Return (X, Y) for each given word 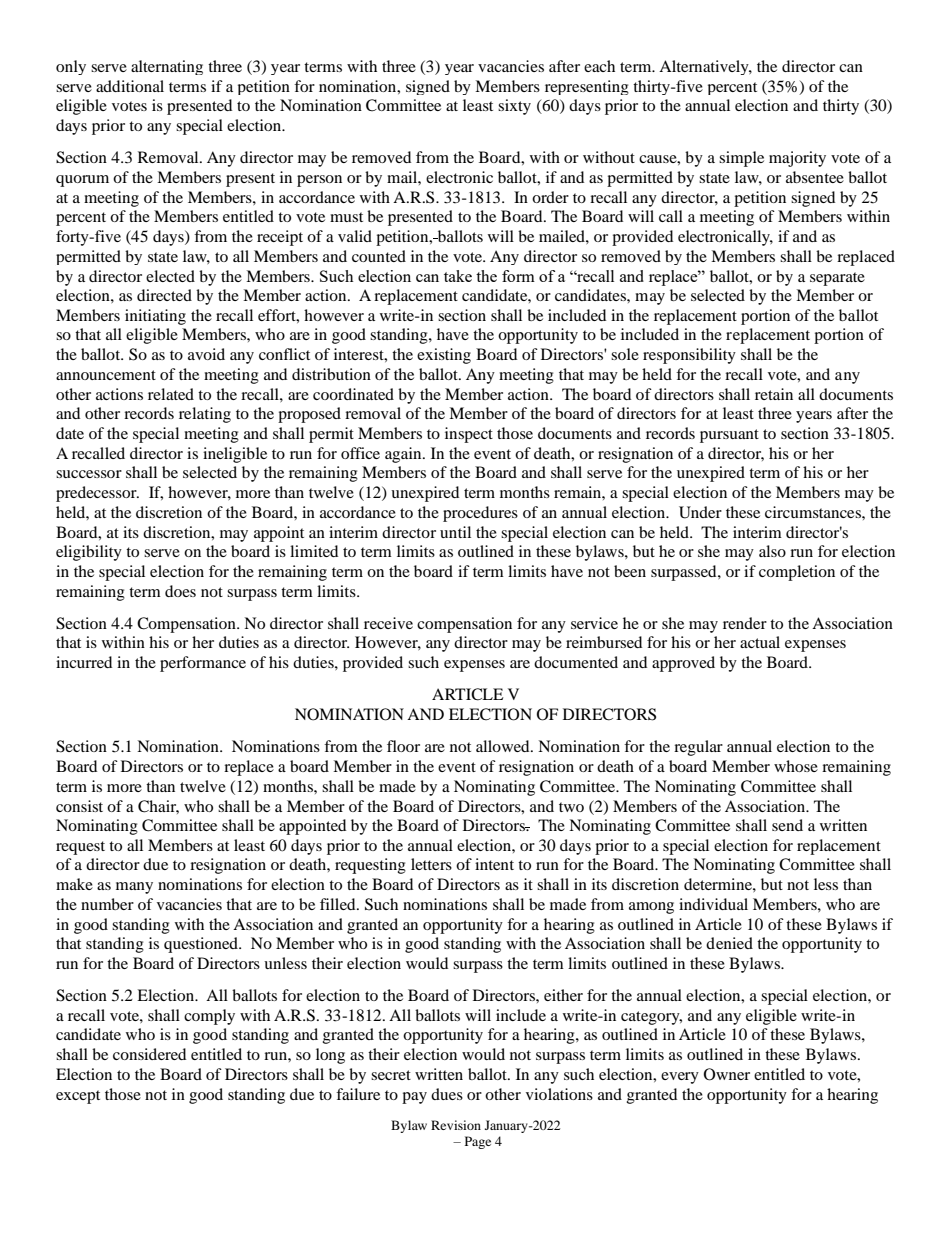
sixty (514, 107)
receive (388, 623)
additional (130, 86)
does (180, 591)
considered (149, 1054)
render (745, 623)
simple (741, 159)
